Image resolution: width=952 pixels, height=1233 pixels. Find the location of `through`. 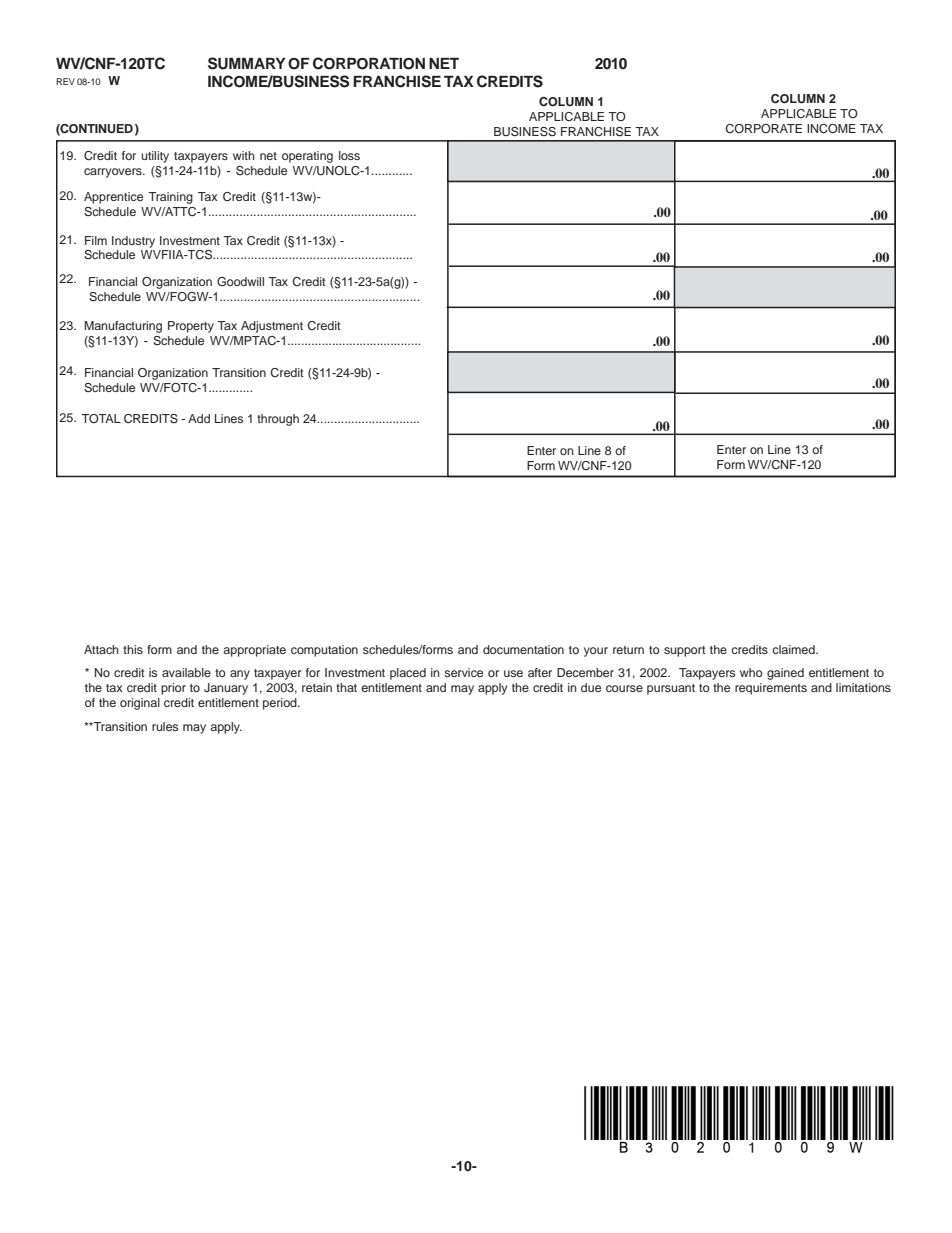

through is located at coordinates (278, 420).
